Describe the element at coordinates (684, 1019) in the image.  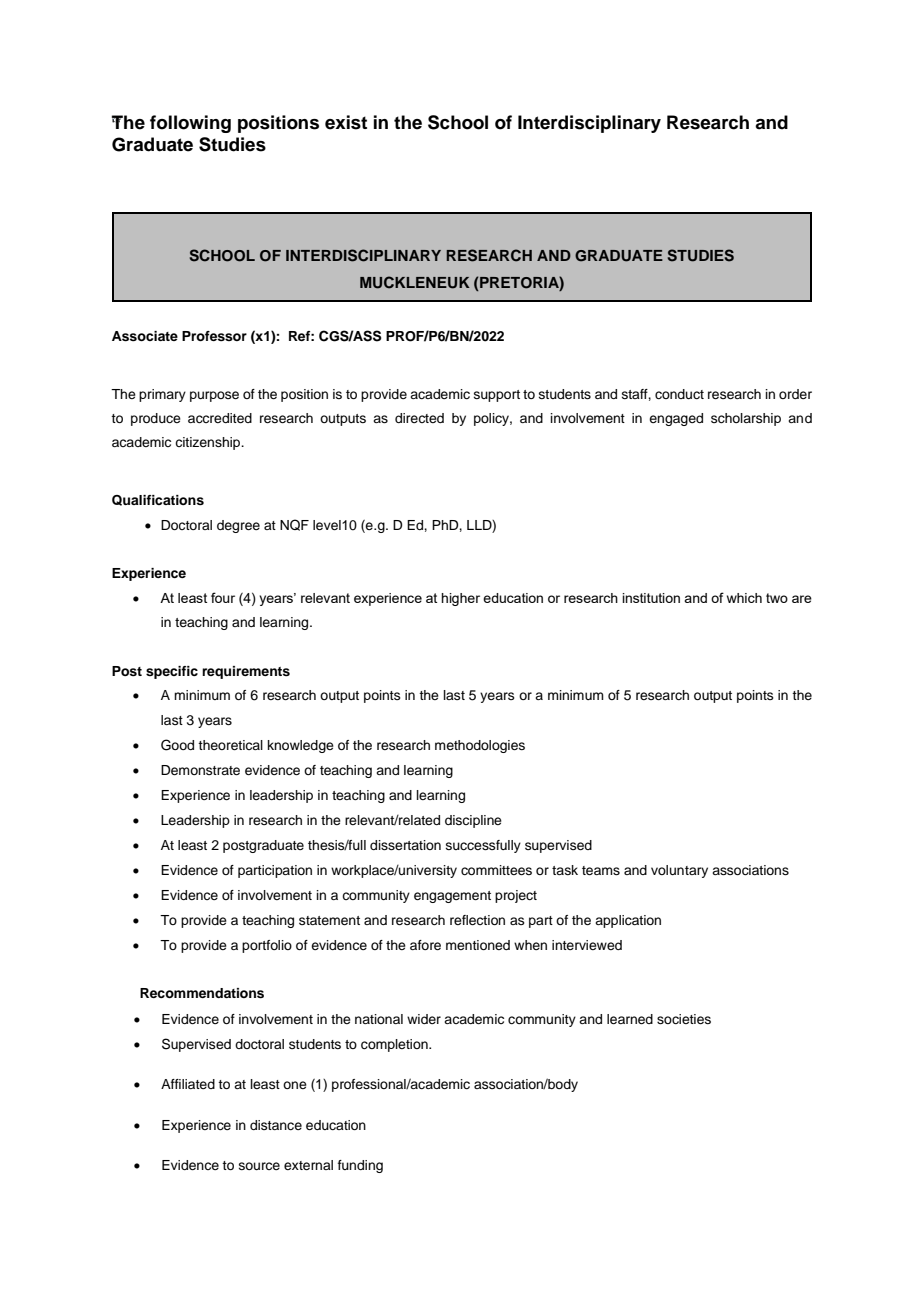
I see `societies` at that location.
